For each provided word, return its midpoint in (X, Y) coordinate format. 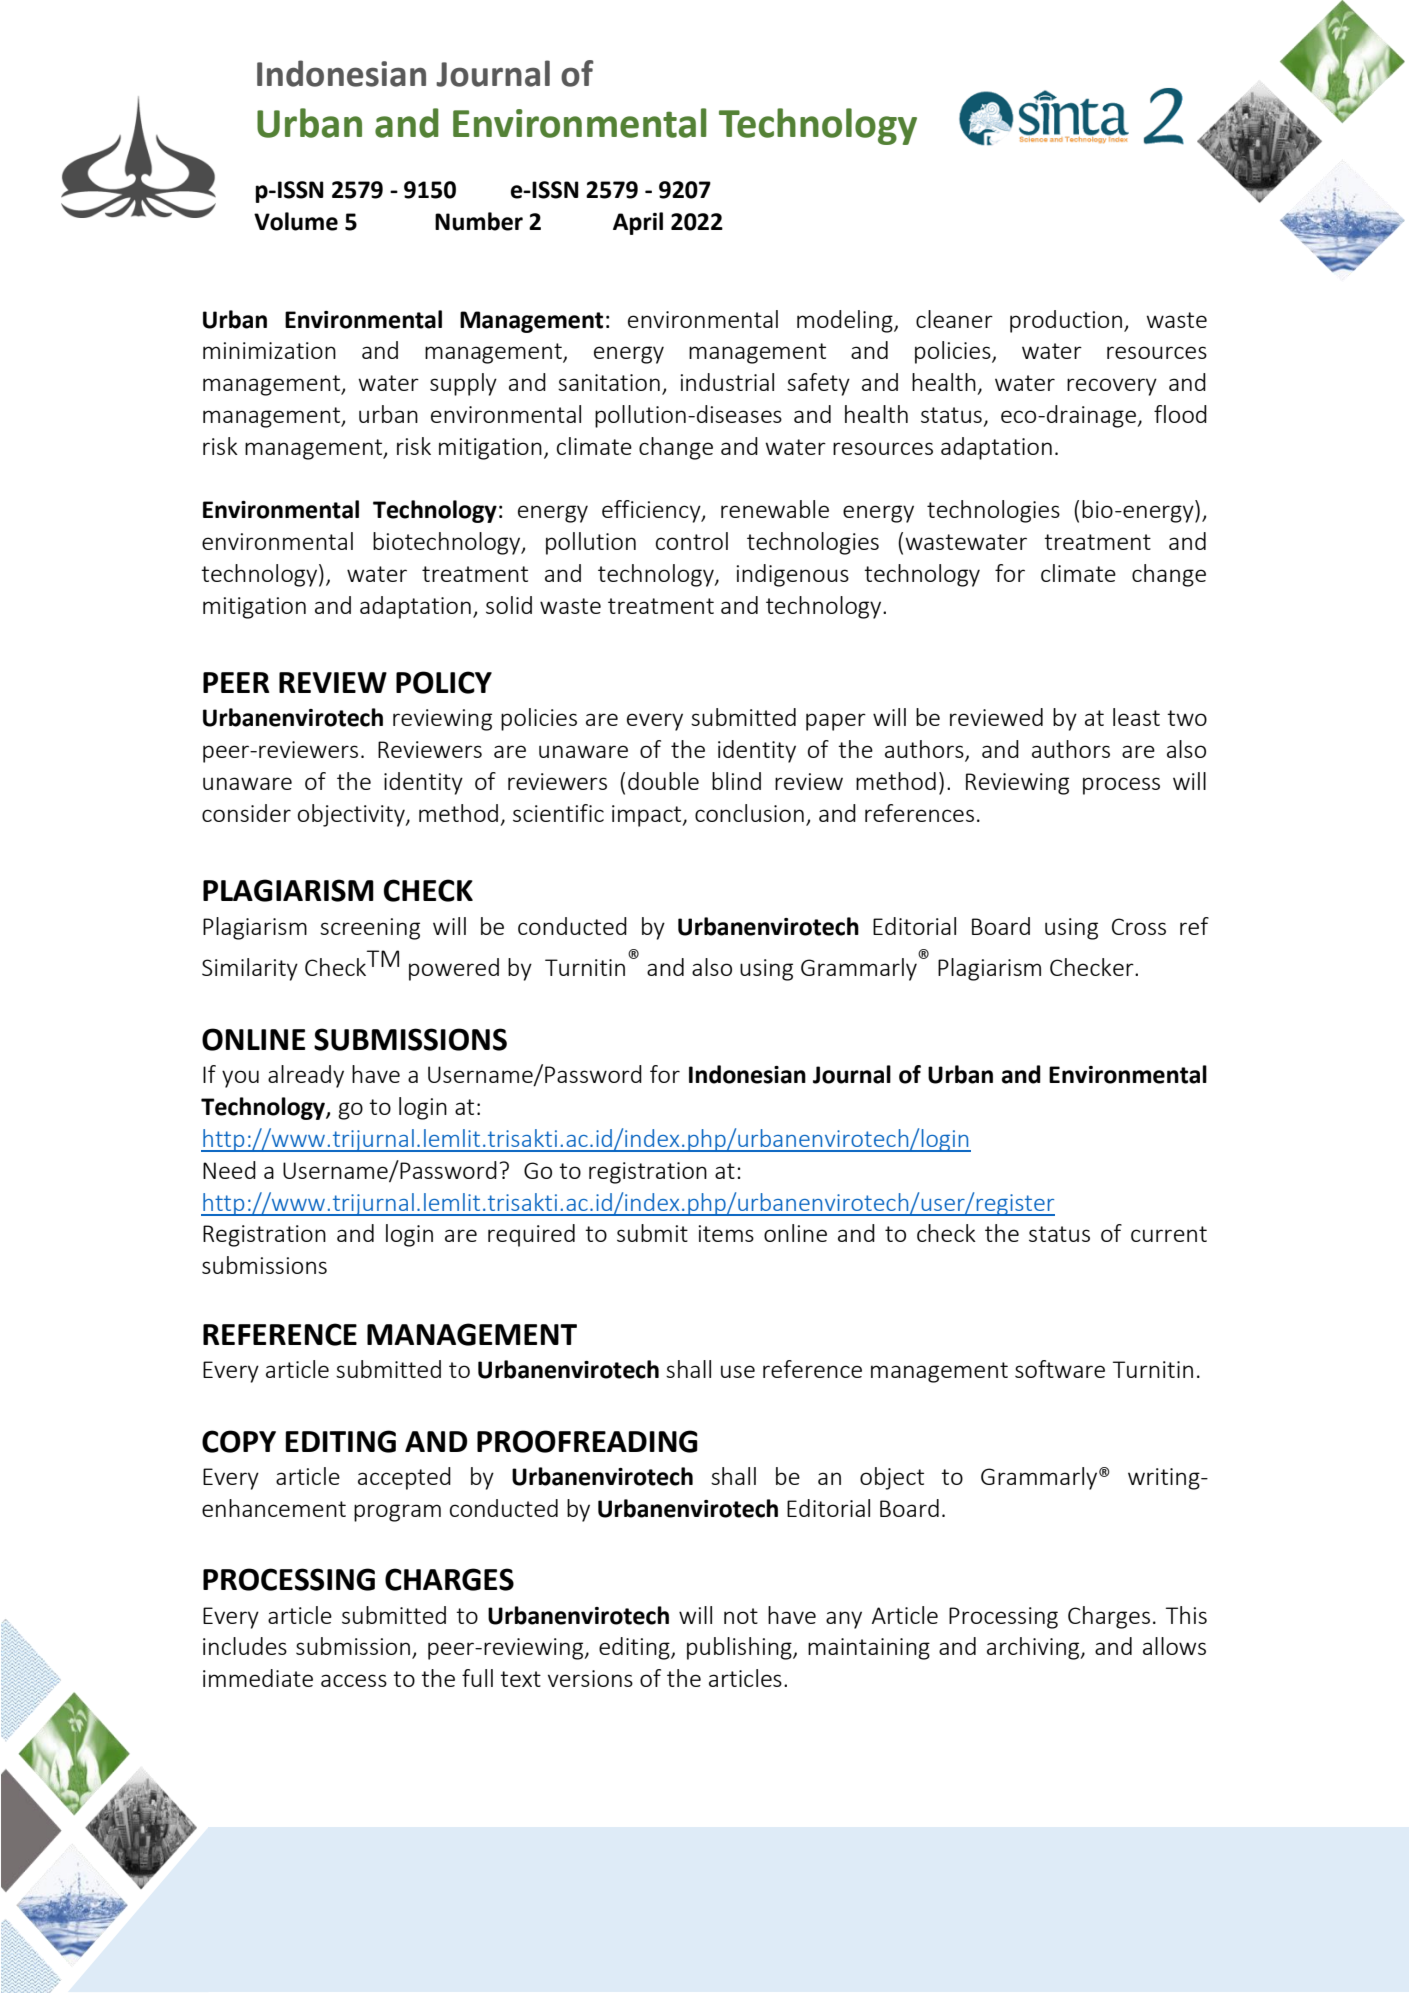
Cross (1139, 926)
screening (370, 929)
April (638, 223)
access (354, 1680)
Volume (296, 221)
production (1067, 321)
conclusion (749, 813)
